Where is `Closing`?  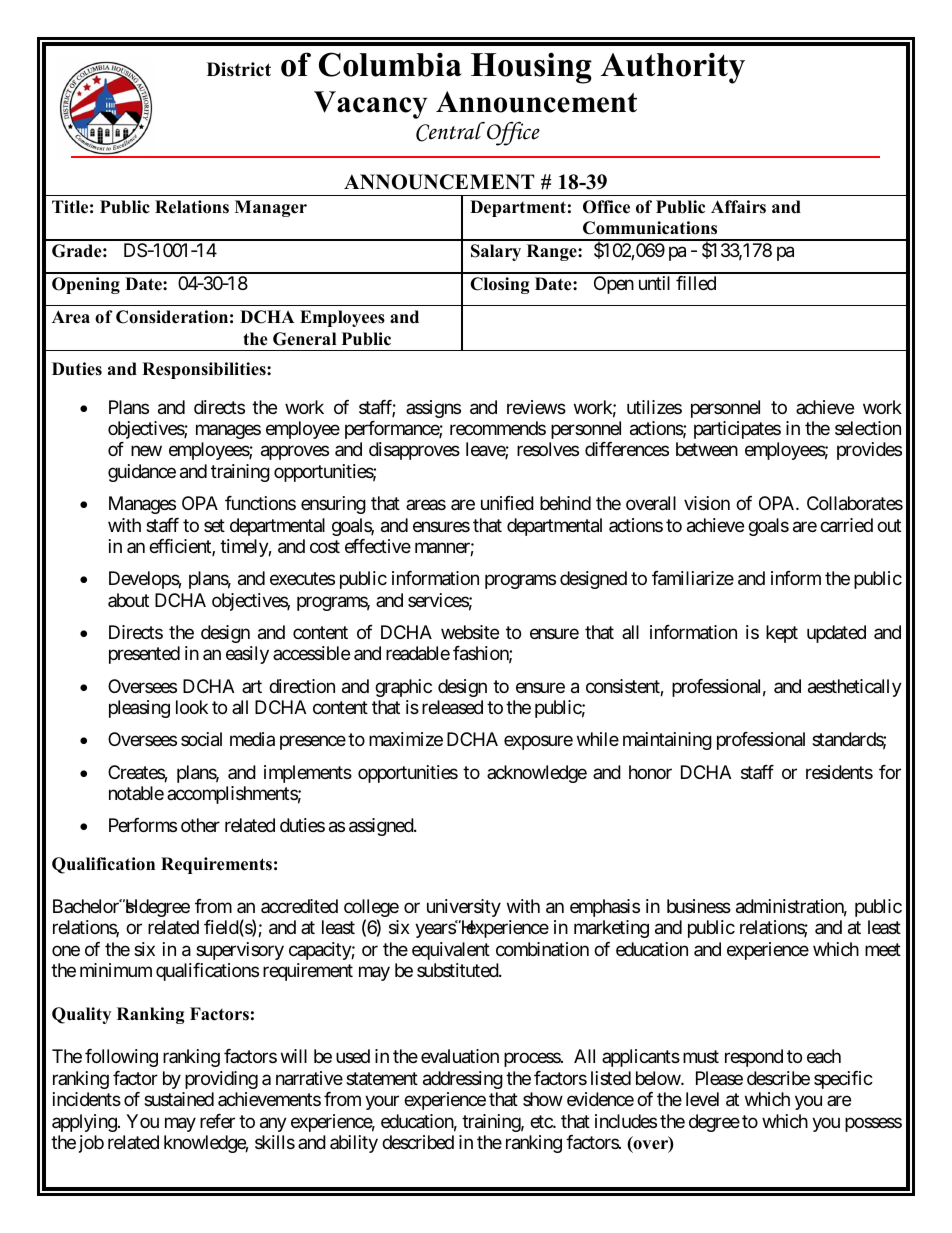 Closing is located at coordinates (499, 285).
